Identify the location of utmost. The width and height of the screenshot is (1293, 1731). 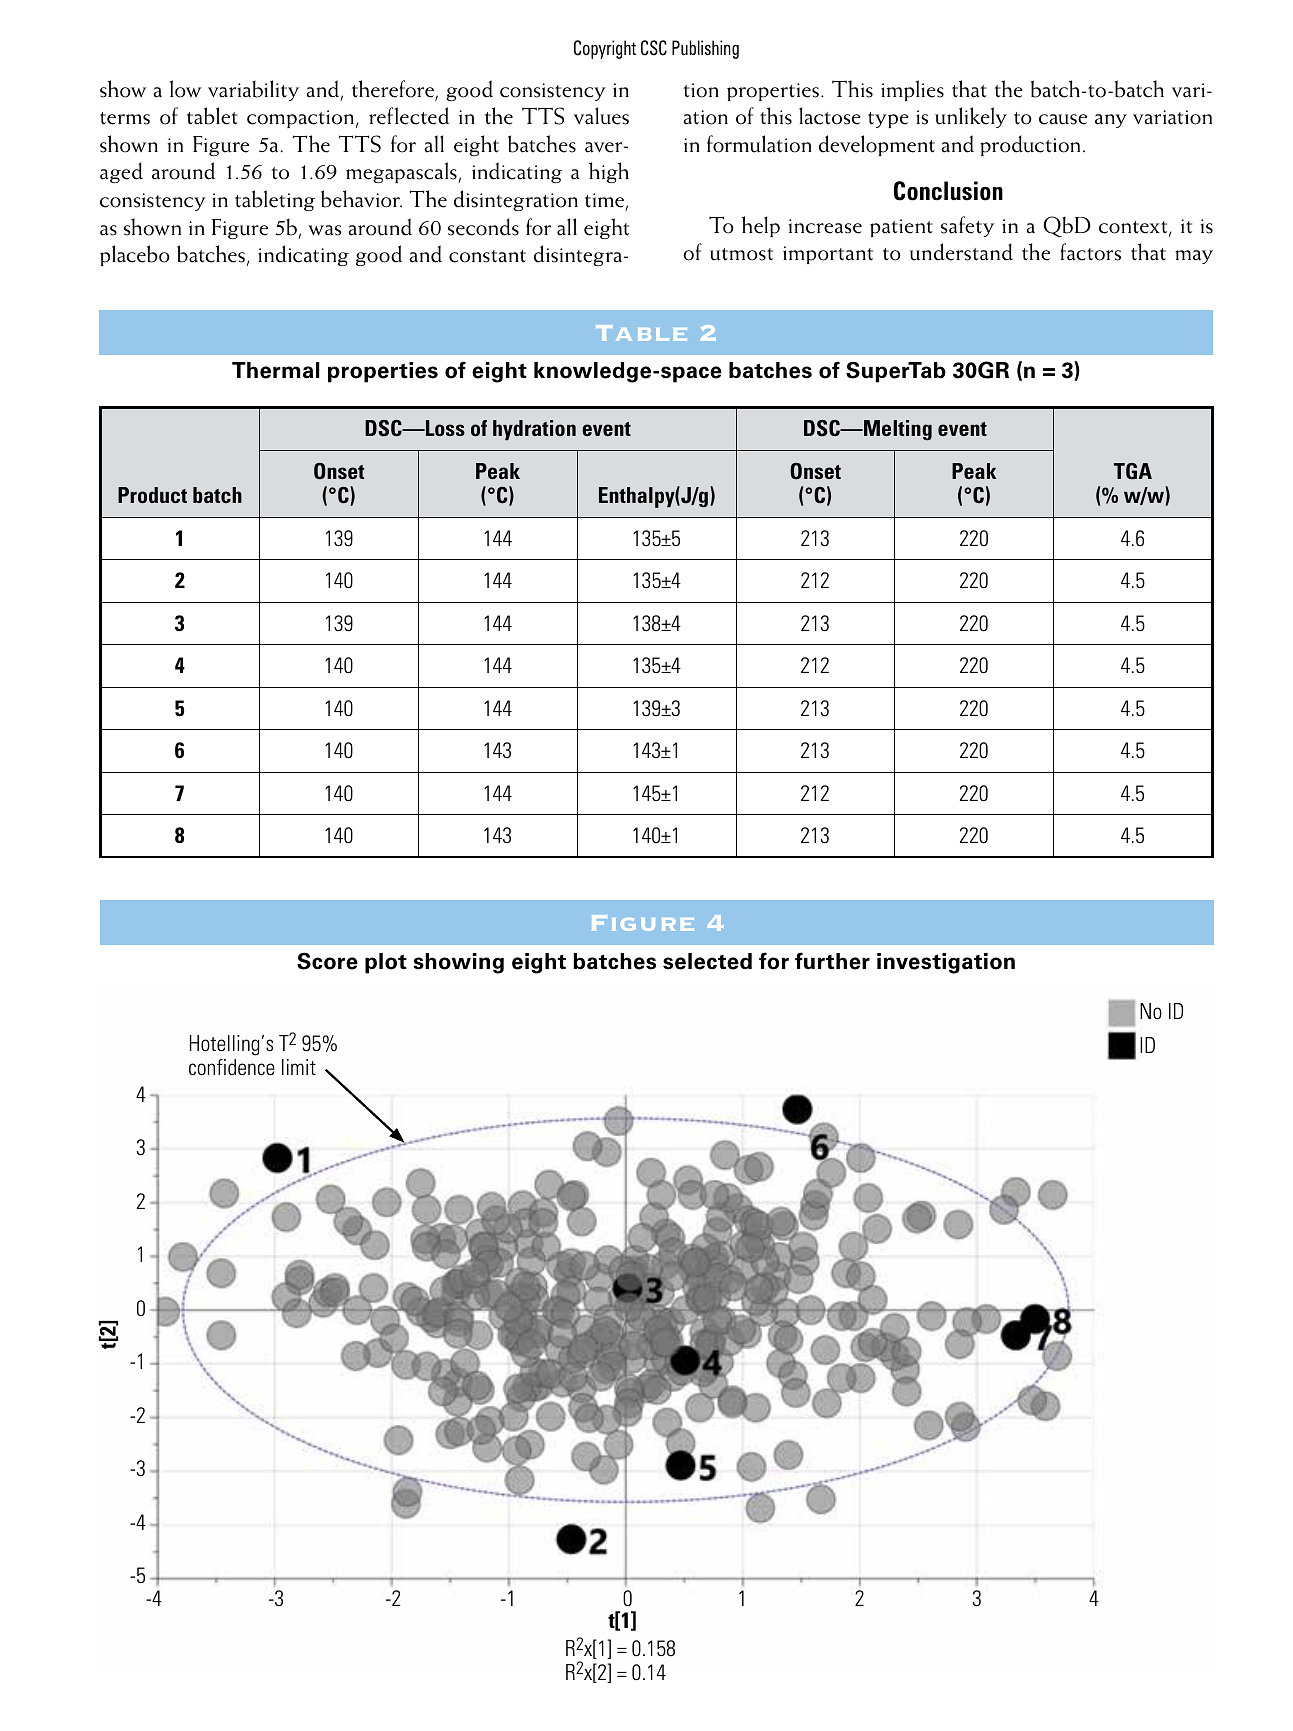
(741, 254).
